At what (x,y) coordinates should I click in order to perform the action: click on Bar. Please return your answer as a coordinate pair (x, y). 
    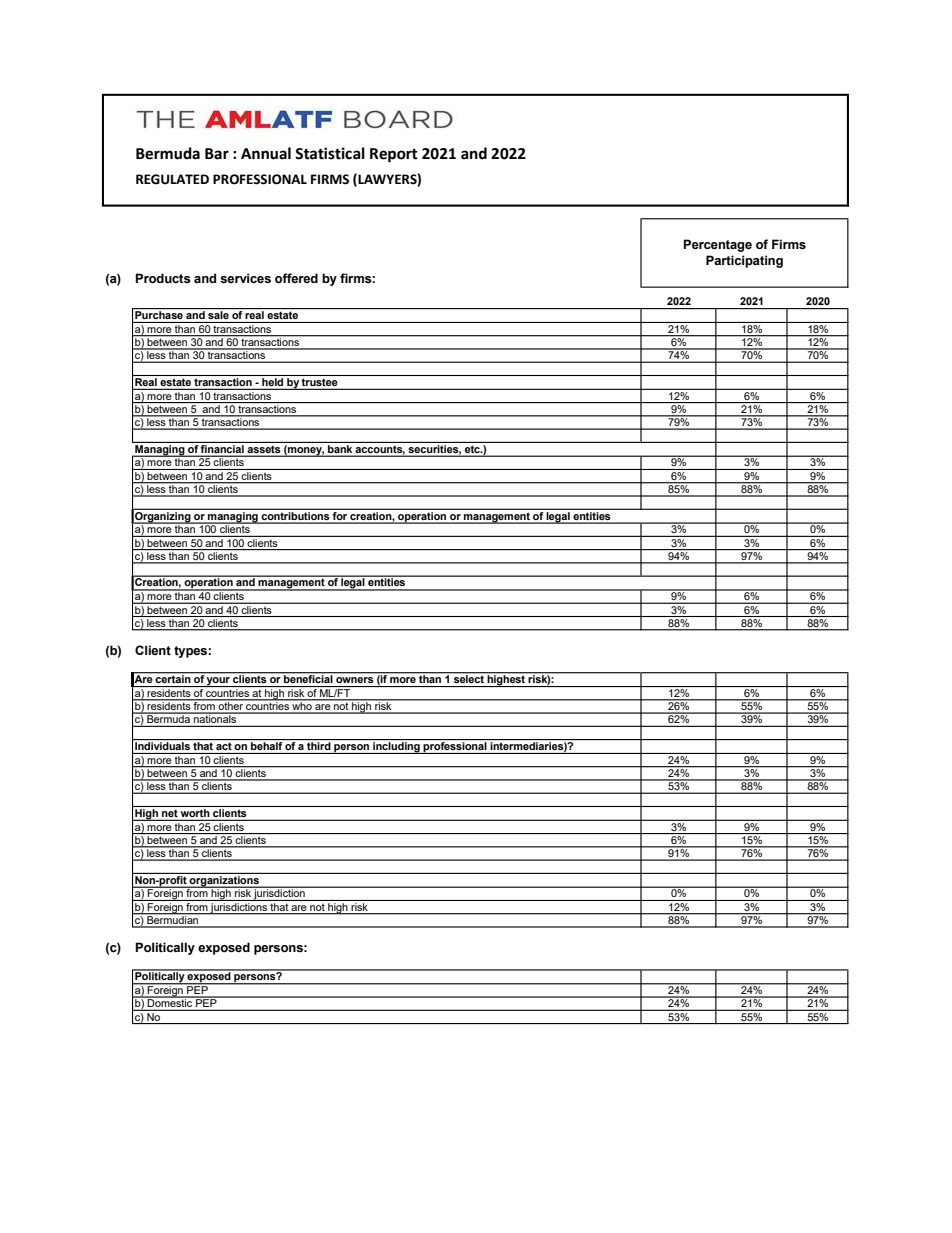
    Looking at the image, I should click on (217, 154).
